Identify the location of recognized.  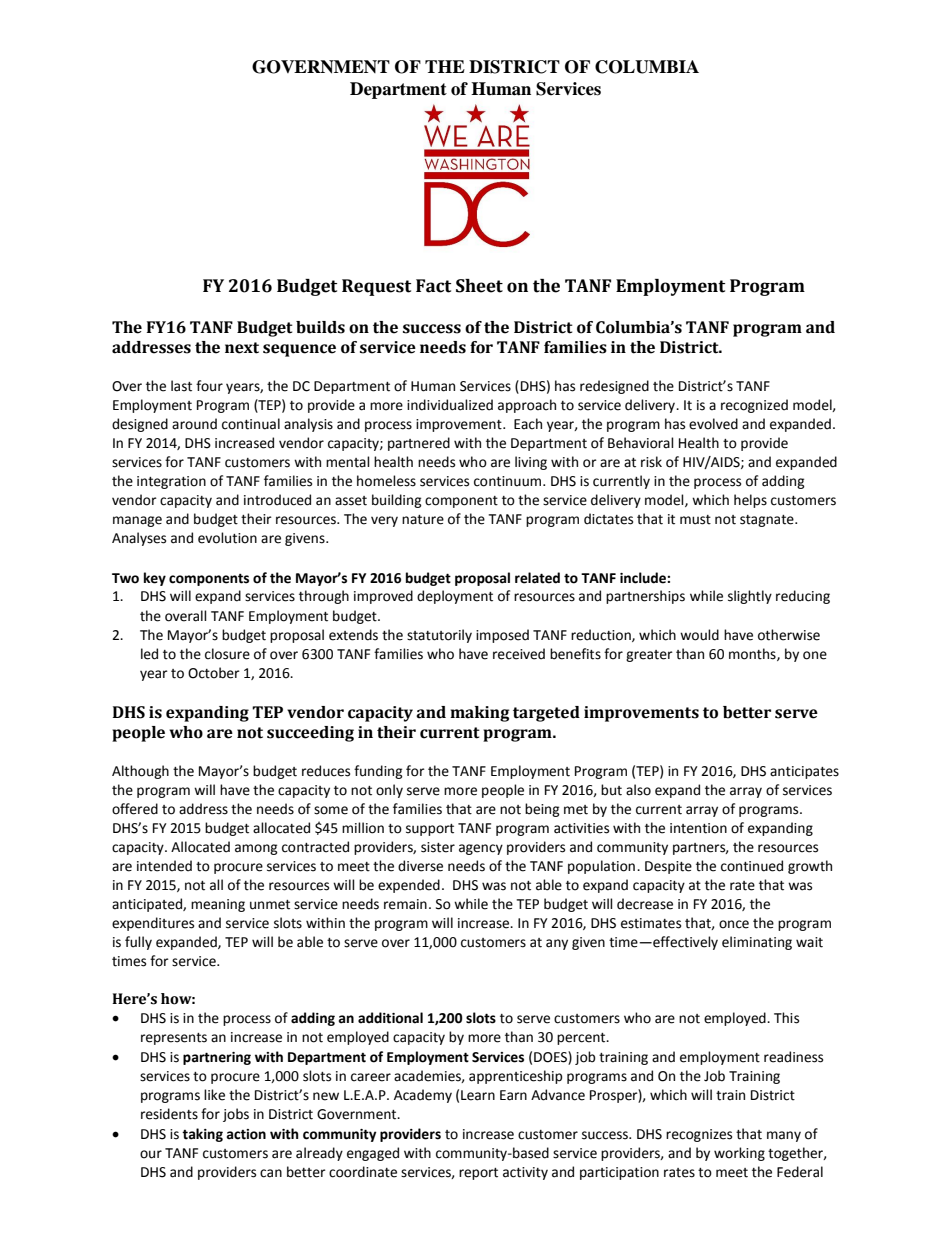
(754, 406).
